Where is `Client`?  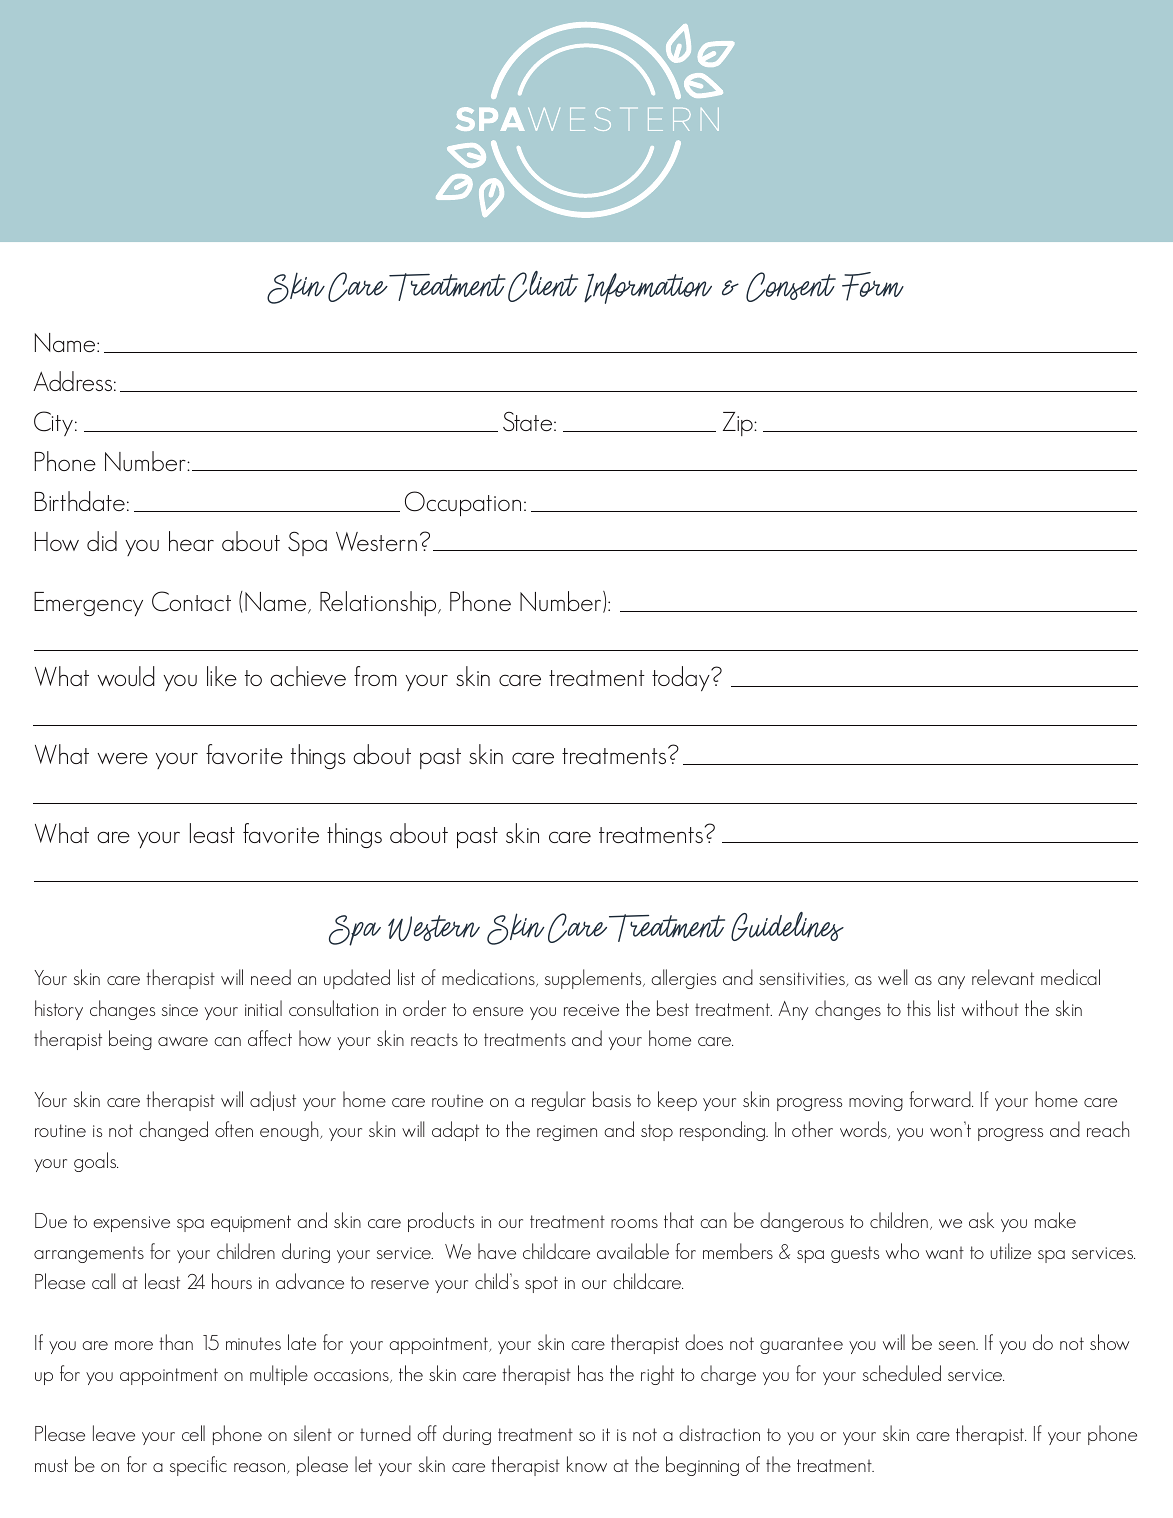
Client is located at coordinates (543, 286).
